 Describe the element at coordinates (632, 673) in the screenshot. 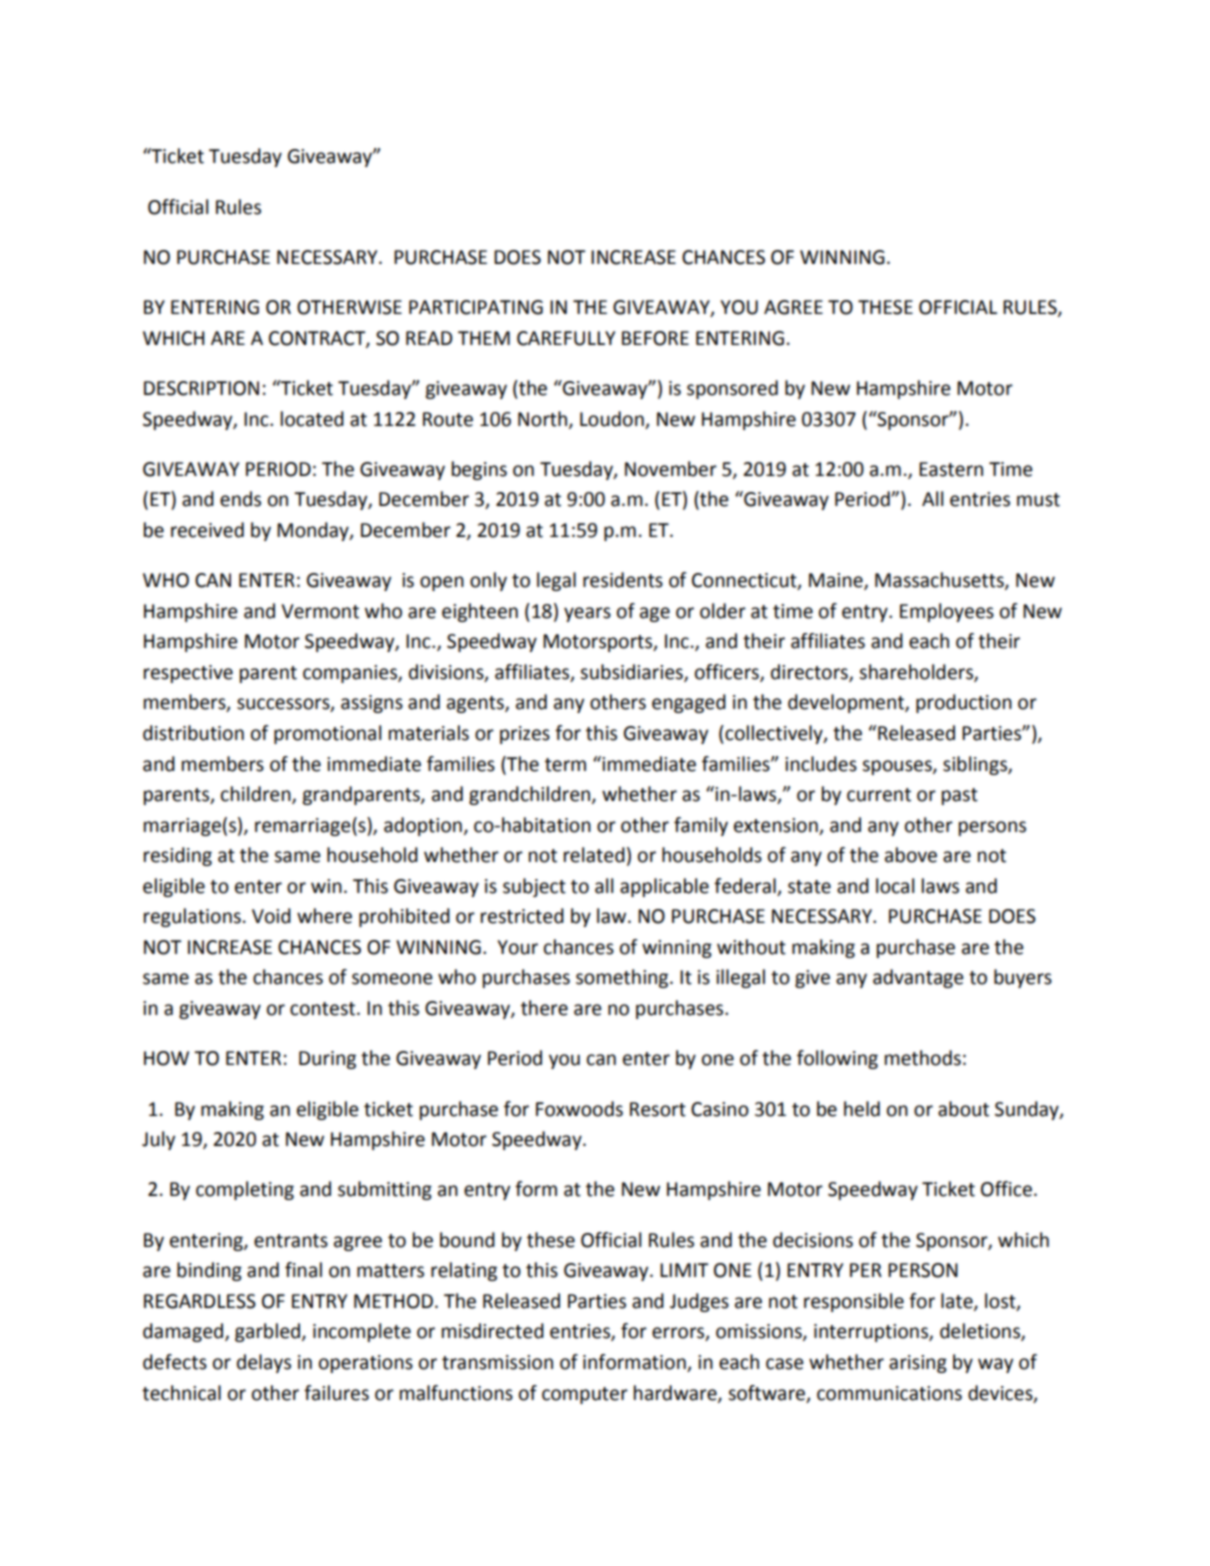

I see `subsidiaries` at that location.
